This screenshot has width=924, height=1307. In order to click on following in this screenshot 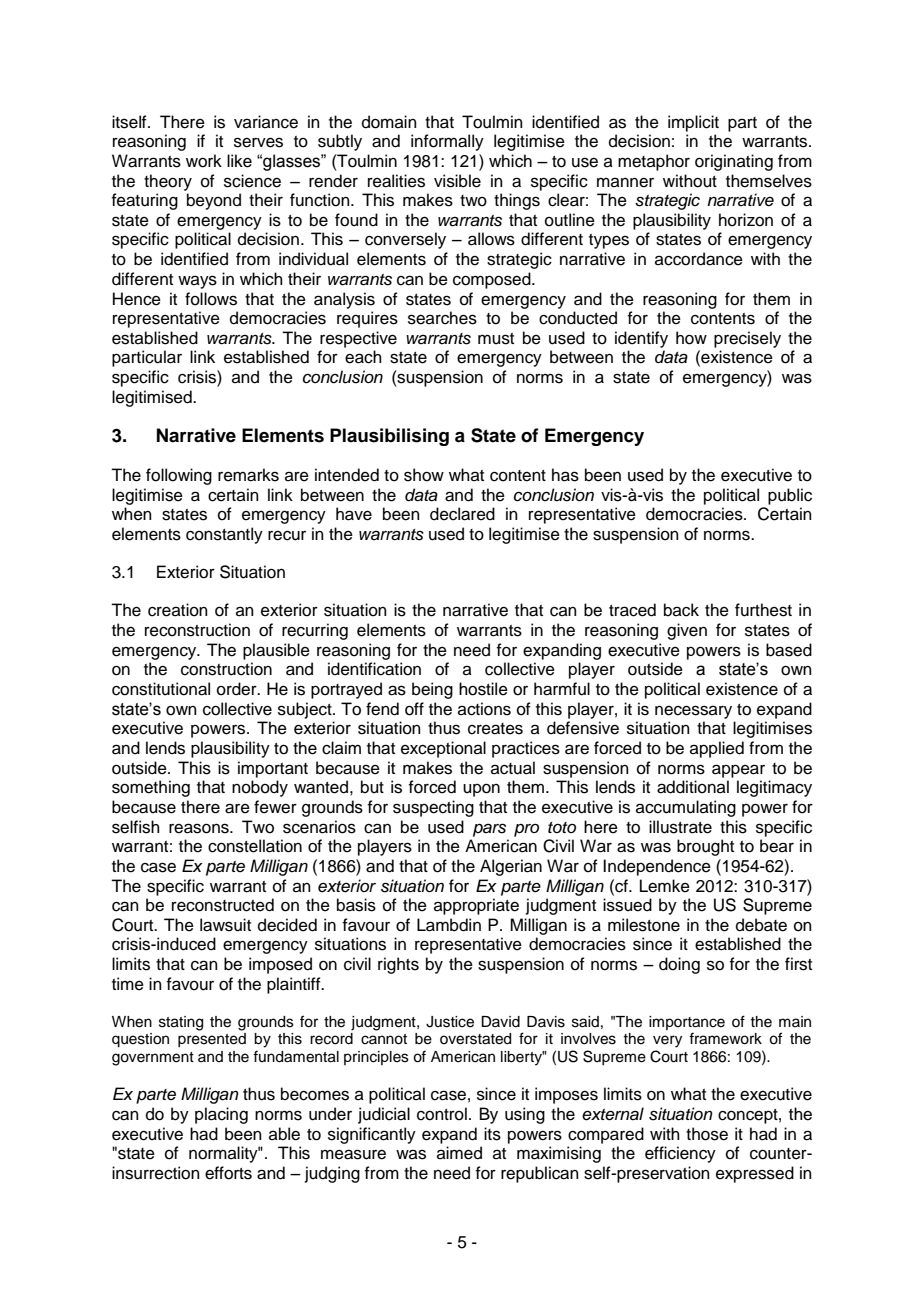, I will do `click(179, 476)`.
